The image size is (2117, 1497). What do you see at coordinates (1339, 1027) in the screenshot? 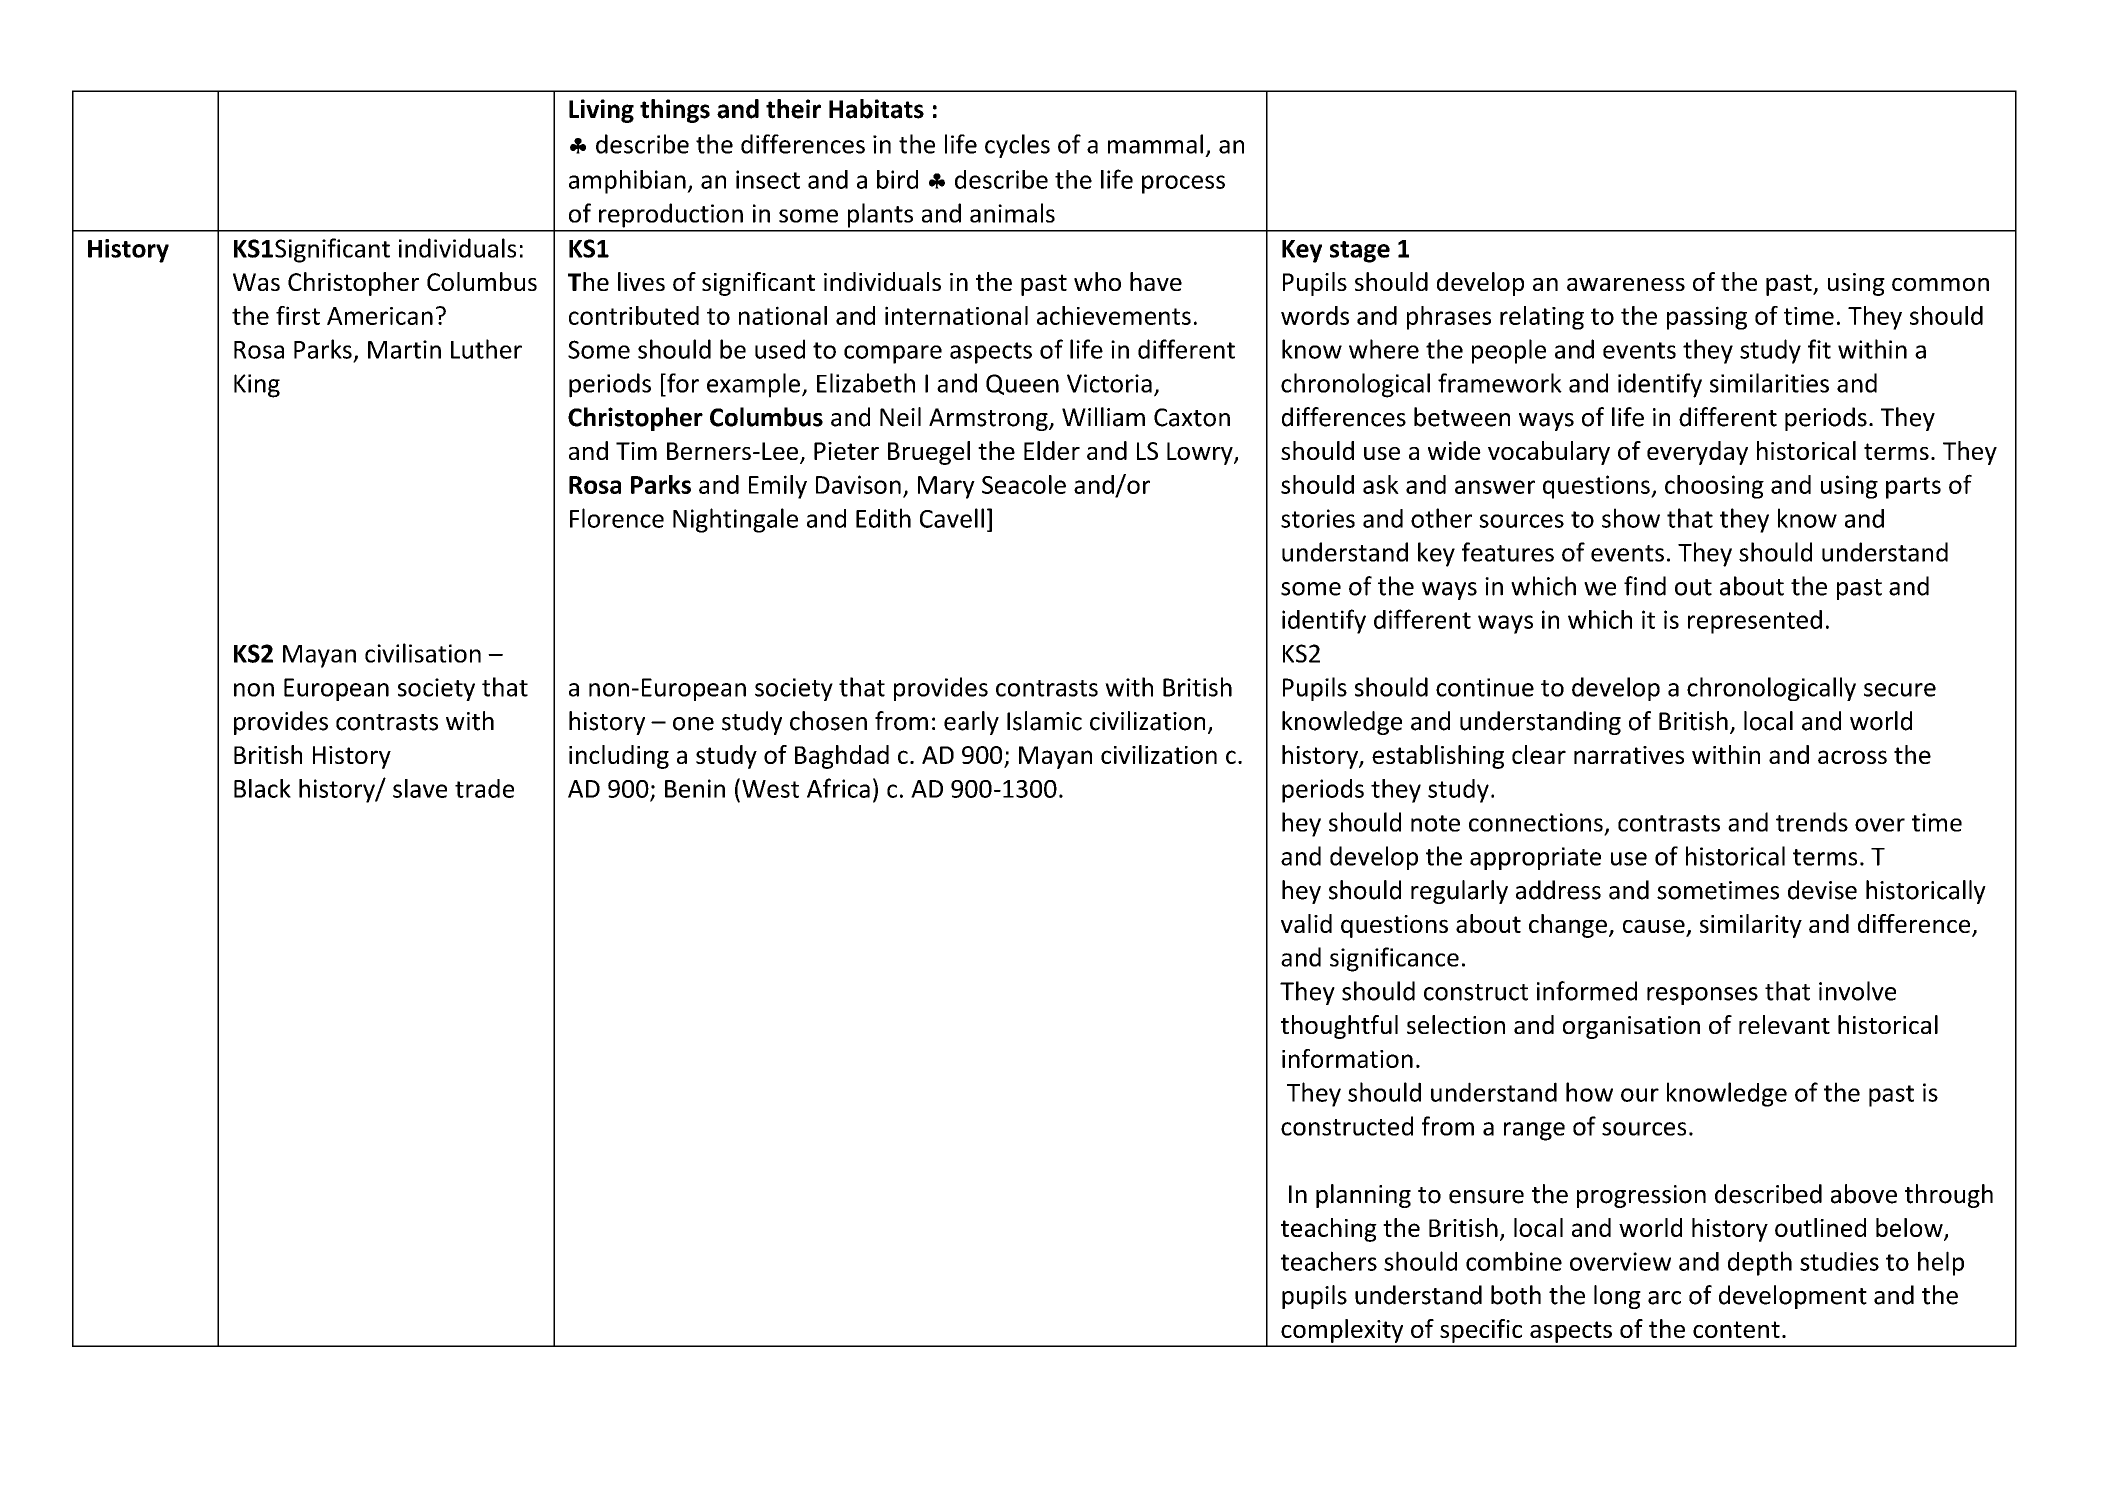
I see `thoughtful` at bounding box center [1339, 1027].
